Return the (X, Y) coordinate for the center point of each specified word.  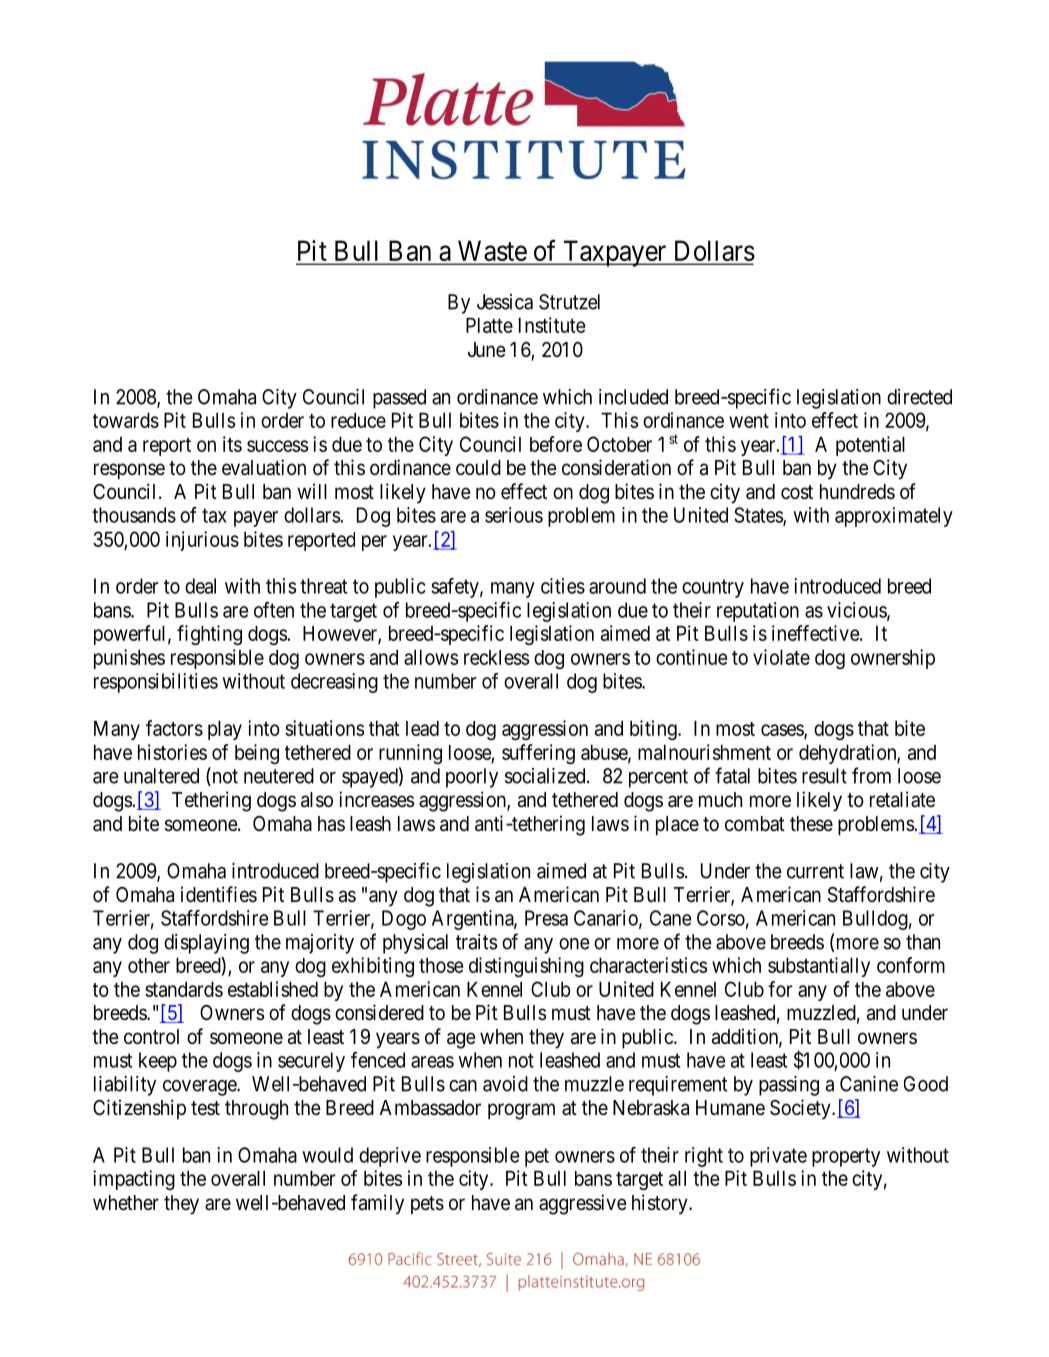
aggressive (583, 1204)
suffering (538, 754)
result (824, 776)
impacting (134, 1180)
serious (514, 515)
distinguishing (526, 967)
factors (174, 728)
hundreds (857, 492)
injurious (202, 541)
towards (126, 420)
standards (184, 989)
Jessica (505, 302)
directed (919, 397)
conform (911, 965)
